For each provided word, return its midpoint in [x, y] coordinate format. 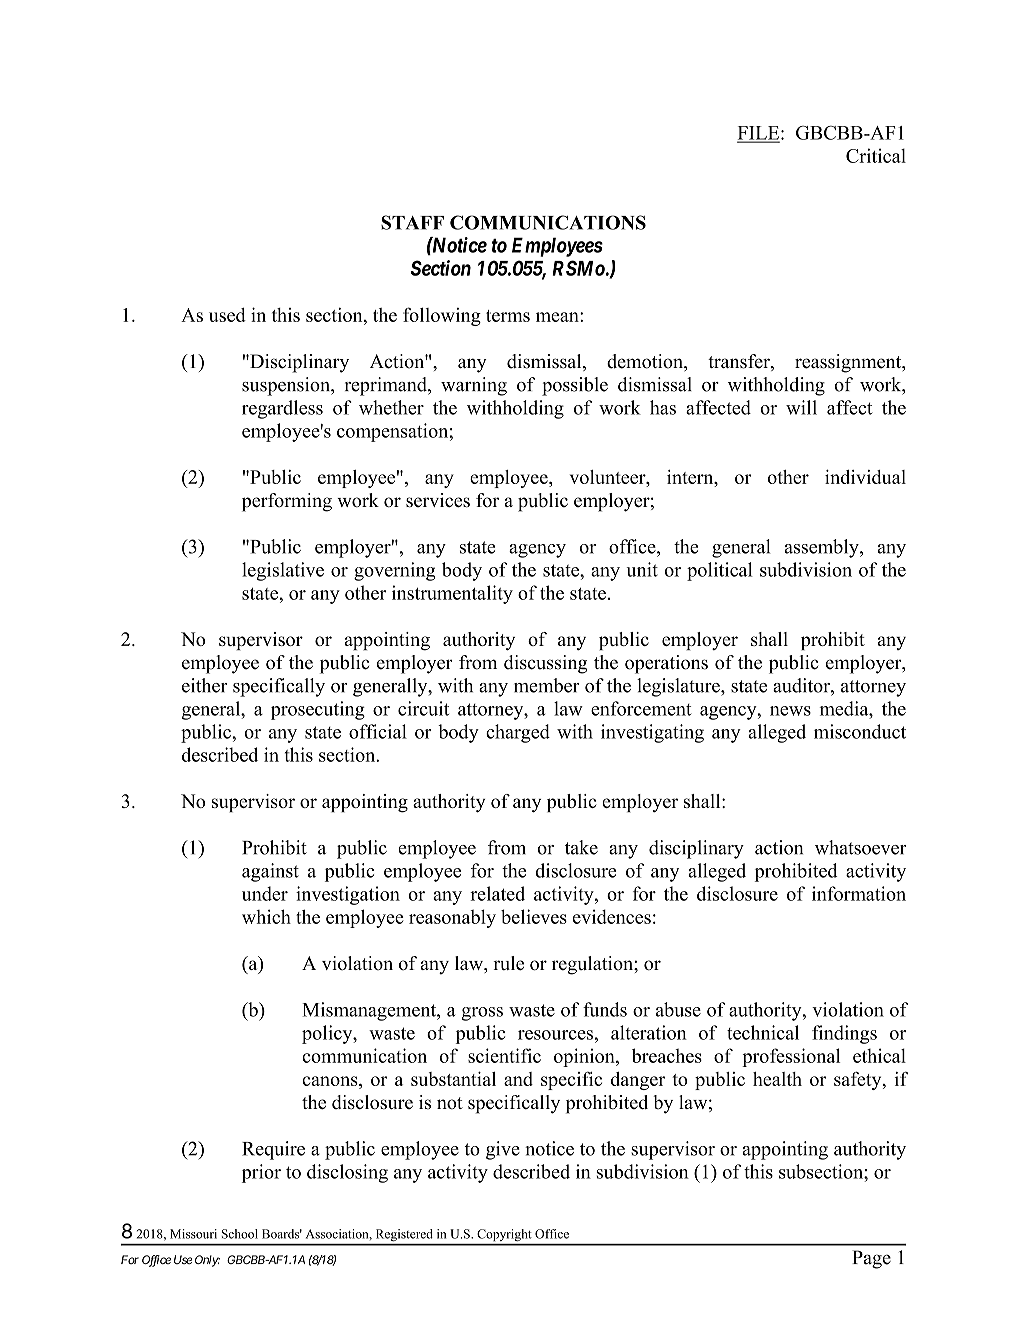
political [720, 571]
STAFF [412, 222]
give [503, 1150]
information [859, 893]
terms [508, 316]
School [239, 1234]
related [497, 893]
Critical [876, 155]
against [270, 872]
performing [287, 502]
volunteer [609, 478]
